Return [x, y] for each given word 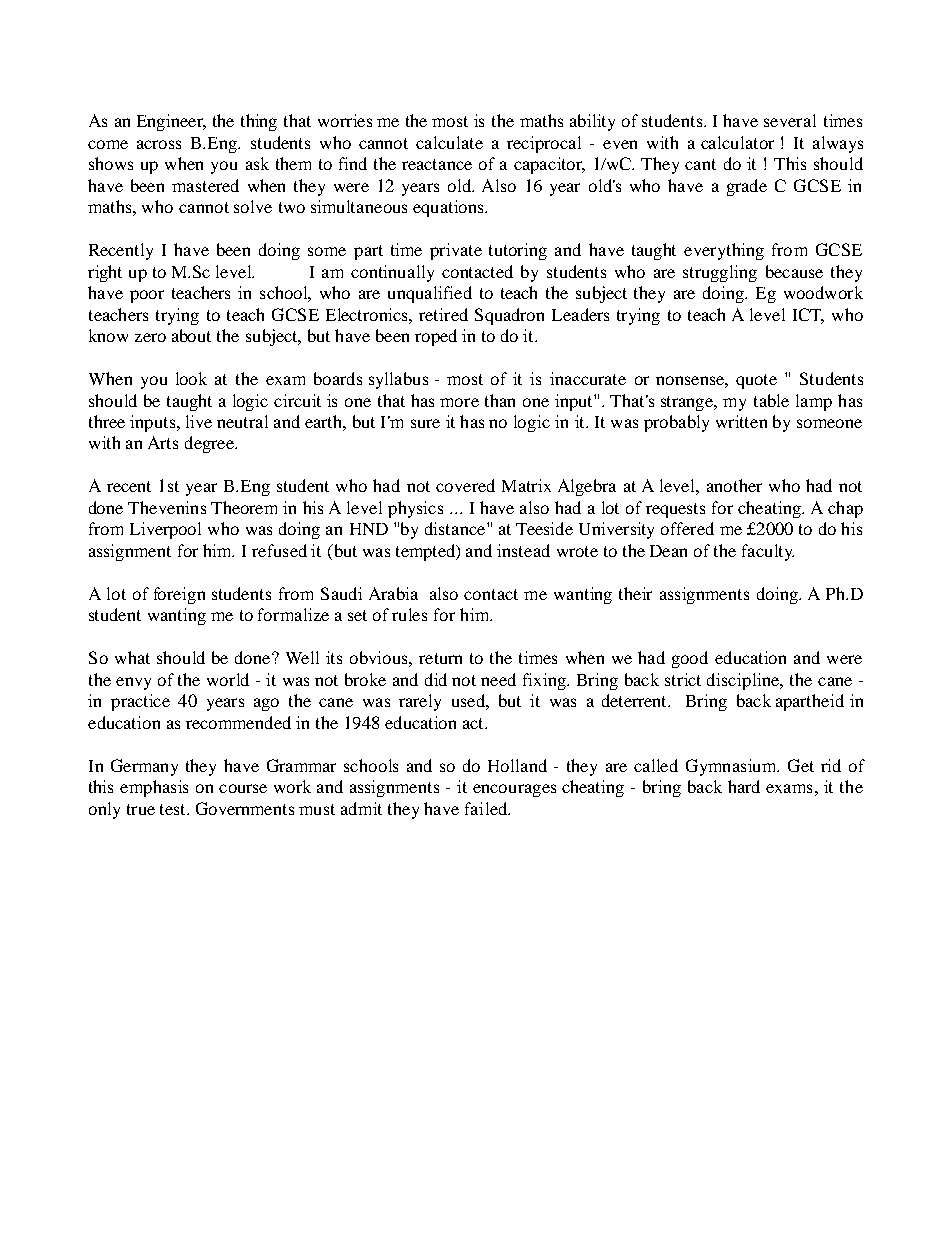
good [690, 659]
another [734, 485]
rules [409, 614]
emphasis [154, 788]
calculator [737, 142]
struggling [720, 273]
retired [443, 314]
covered [465, 485]
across [159, 144]
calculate [449, 142]
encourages [514, 790]
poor [147, 296]
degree [210, 444]
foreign [179, 595]
